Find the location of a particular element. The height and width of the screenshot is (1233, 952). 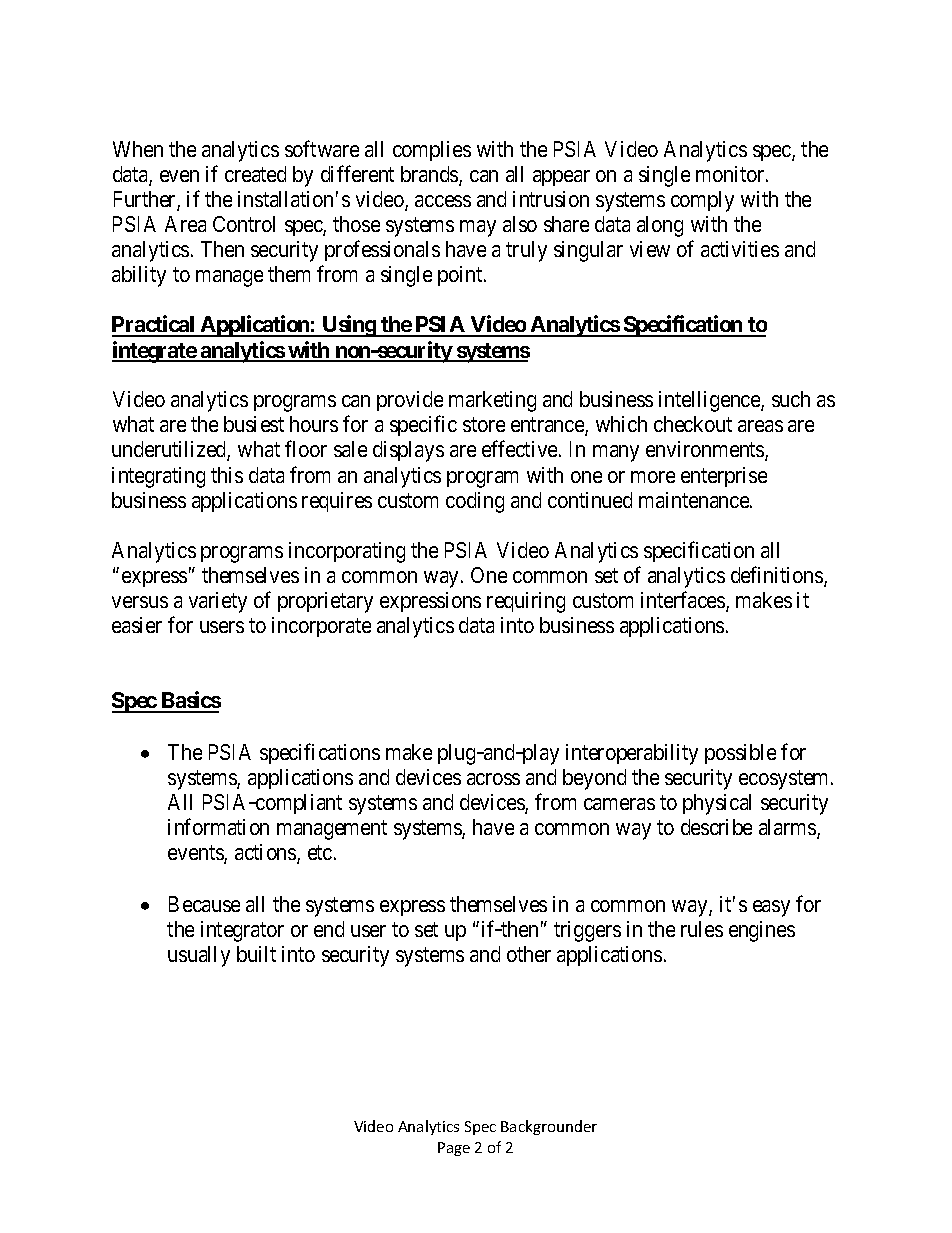

requiring is located at coordinates (526, 602).
